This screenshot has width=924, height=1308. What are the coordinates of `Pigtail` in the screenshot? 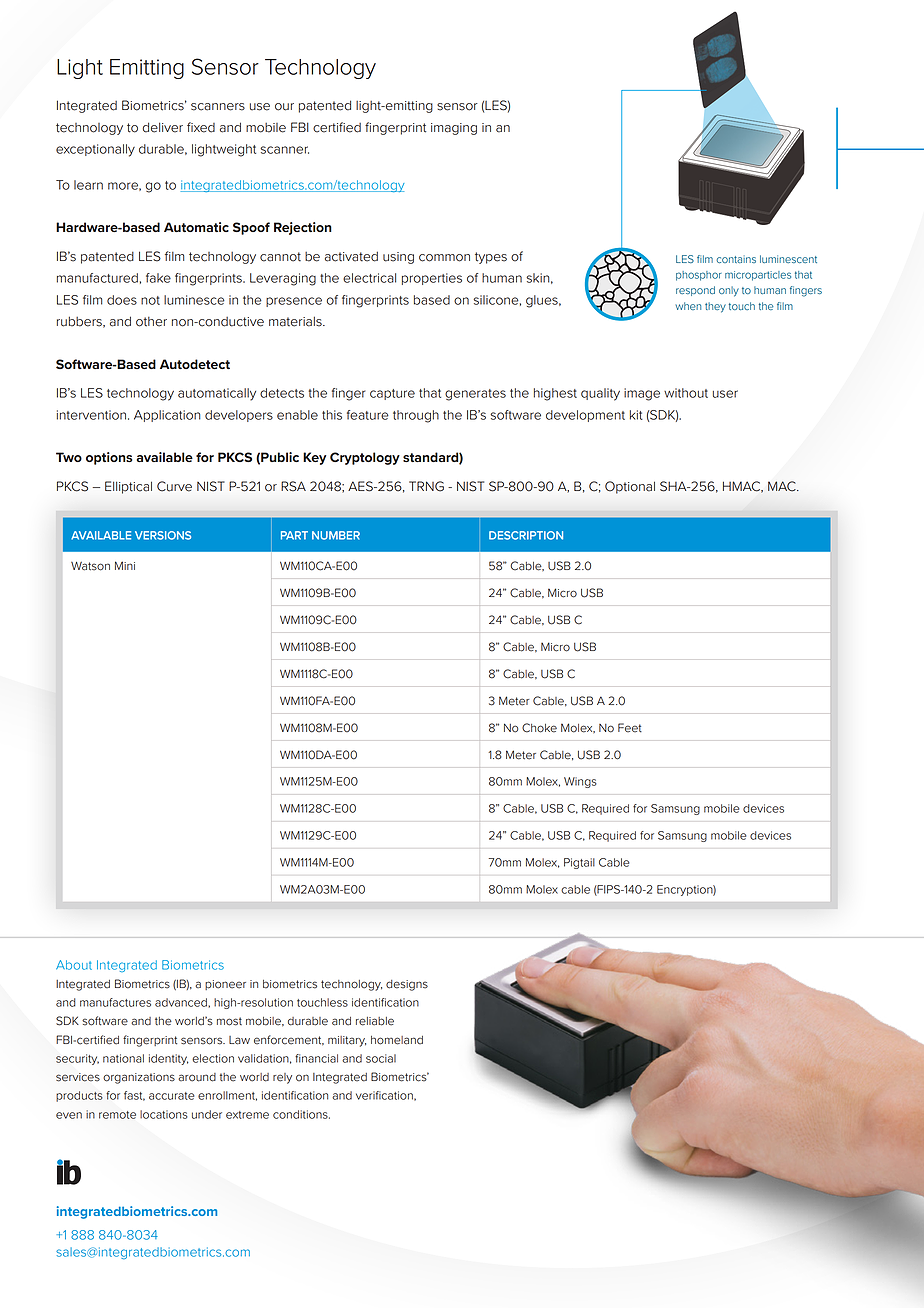 It's located at (579, 863).
